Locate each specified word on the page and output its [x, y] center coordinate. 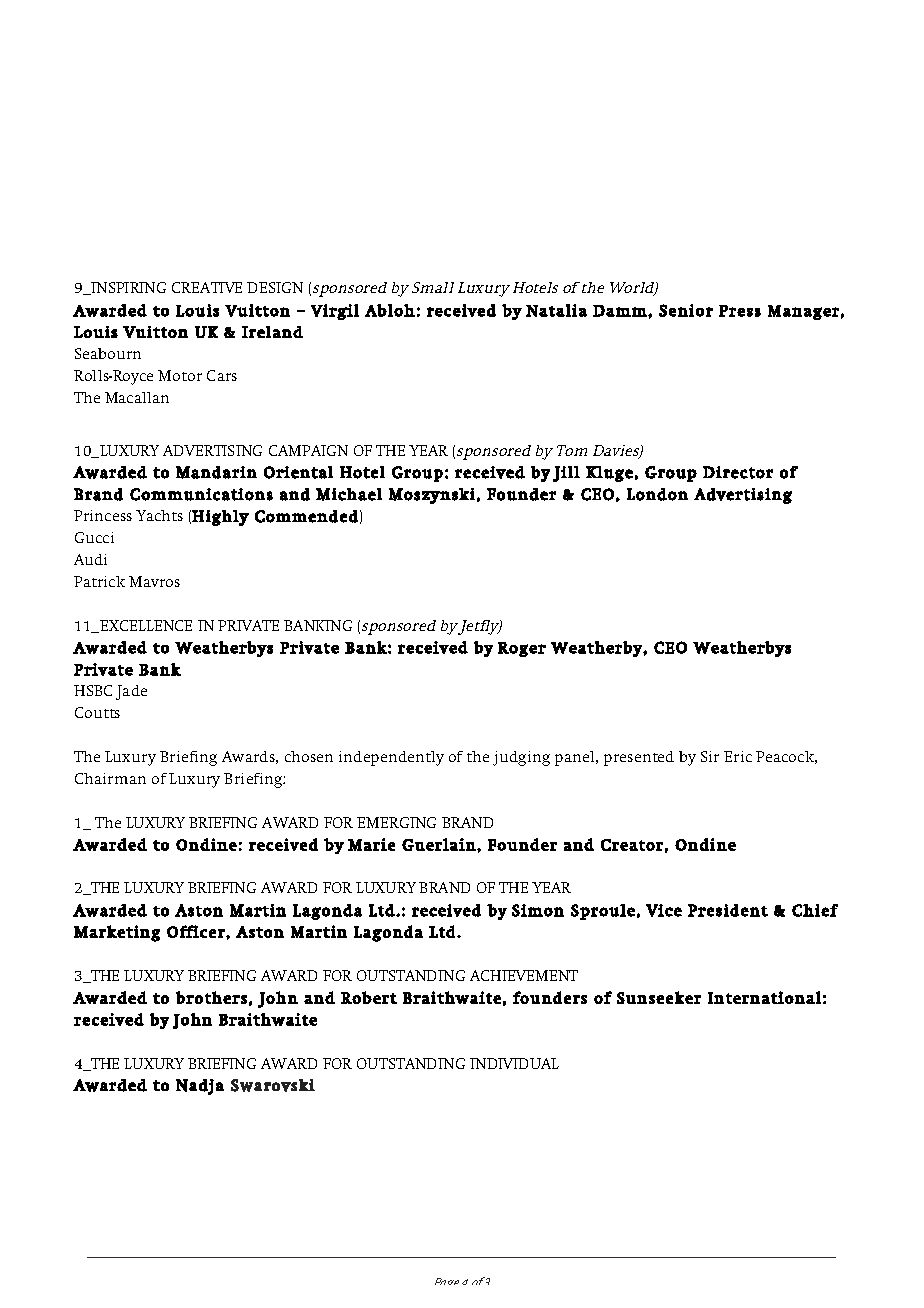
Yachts [159, 515]
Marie [371, 844]
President [728, 910]
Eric [738, 756]
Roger [522, 649]
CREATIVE [207, 287]
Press [740, 311]
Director [738, 472]
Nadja [200, 1087]
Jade [131, 692]
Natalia [556, 310]
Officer [197, 931]
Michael [349, 494]
